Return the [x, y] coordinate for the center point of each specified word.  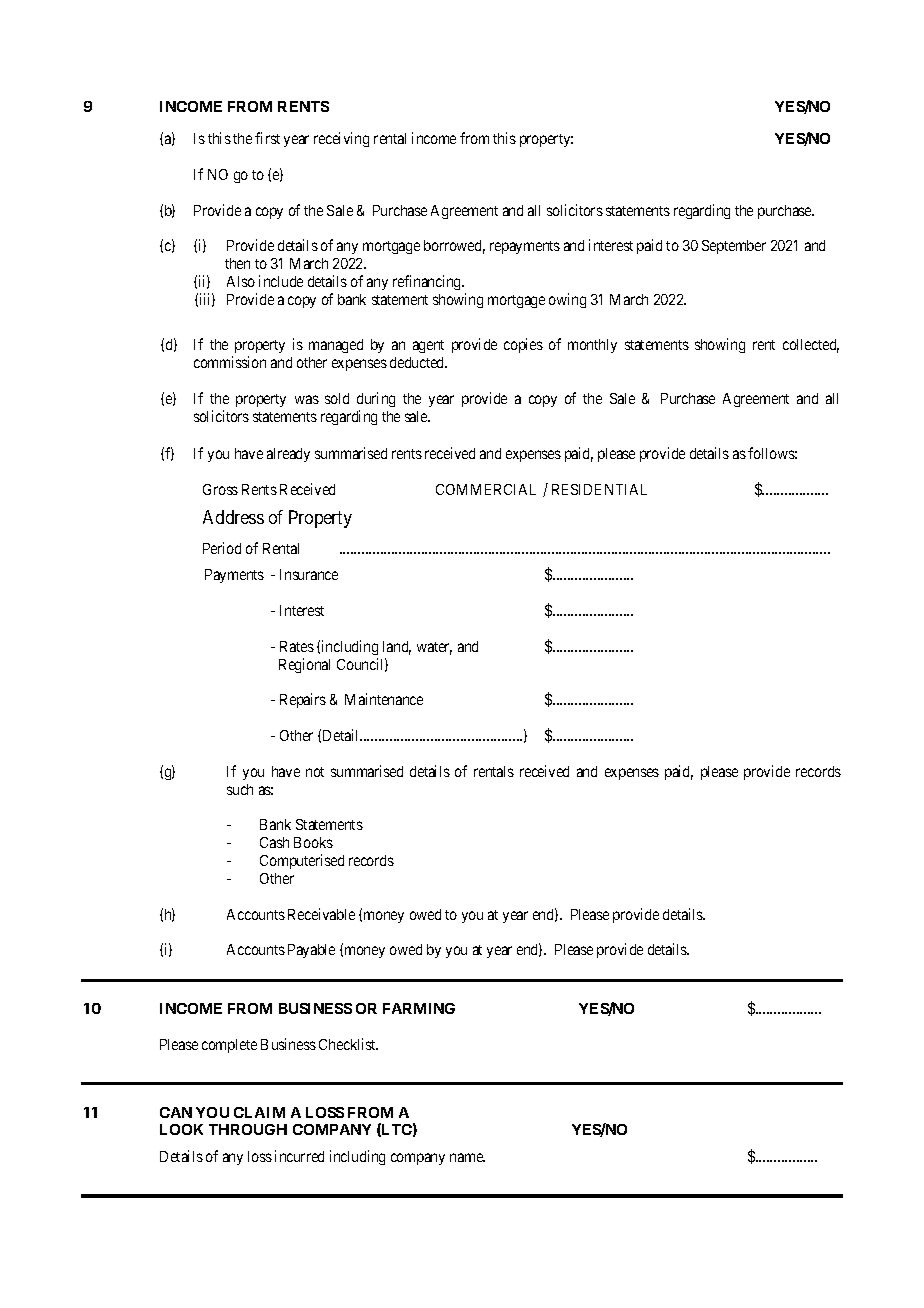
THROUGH [248, 1129]
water [434, 648]
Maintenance [384, 699]
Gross [220, 489]
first [267, 138]
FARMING [419, 1008]
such [240, 789]
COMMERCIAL [486, 489]
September [734, 247]
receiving [341, 139]
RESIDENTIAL [599, 489]
